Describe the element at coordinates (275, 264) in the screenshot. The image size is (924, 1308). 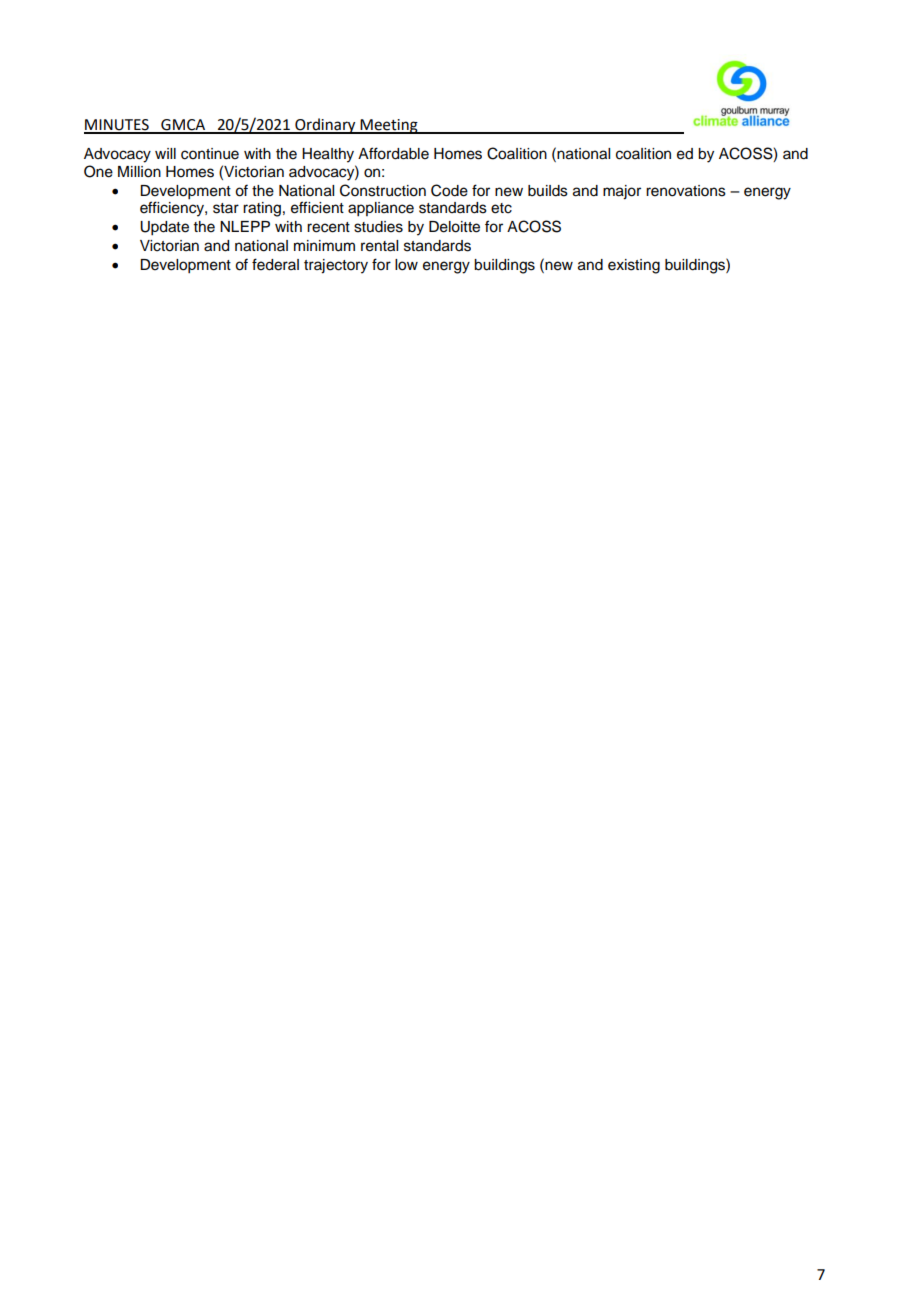
I see `federal` at that location.
